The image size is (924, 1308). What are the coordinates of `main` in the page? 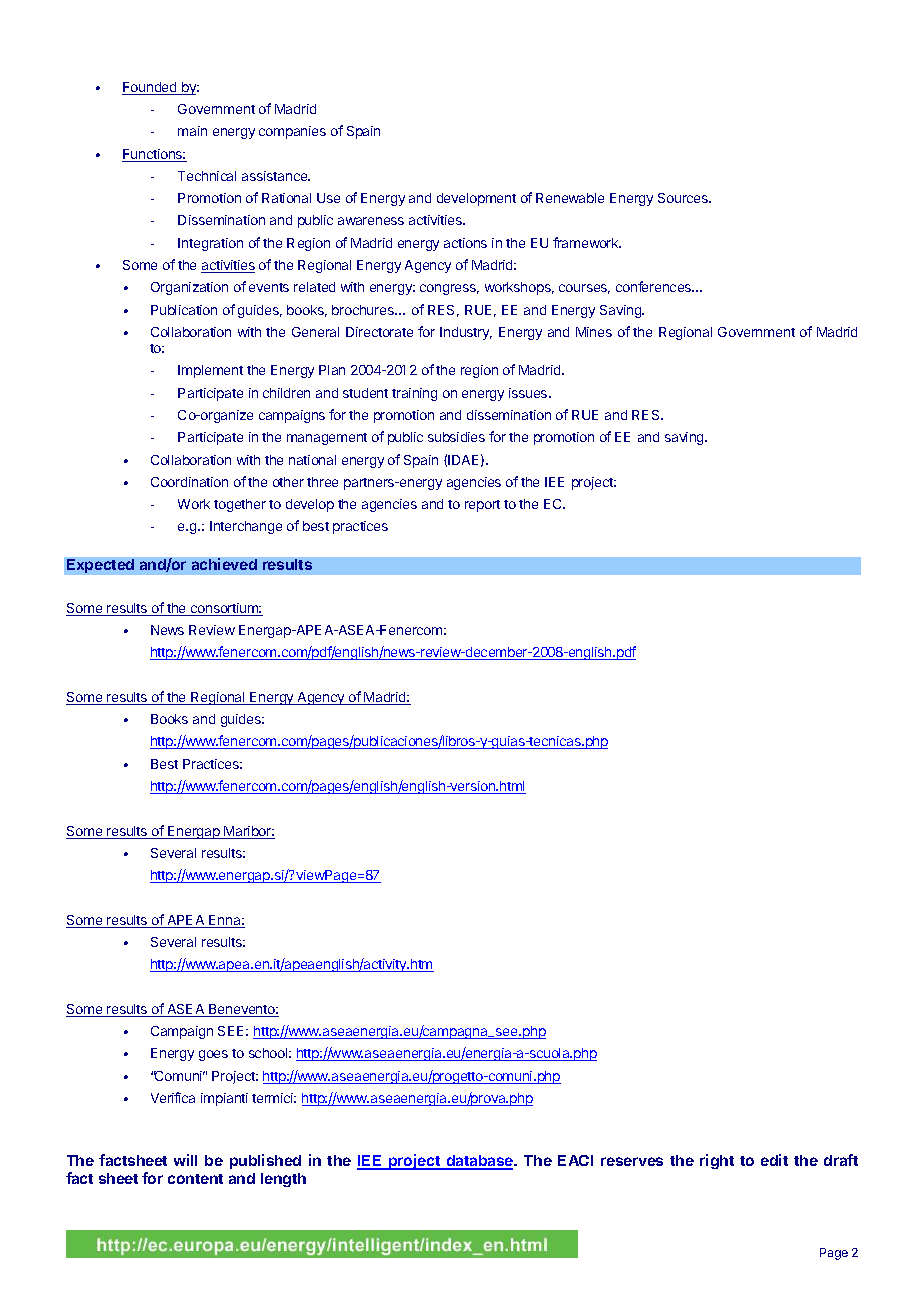 It's located at (192, 131).
